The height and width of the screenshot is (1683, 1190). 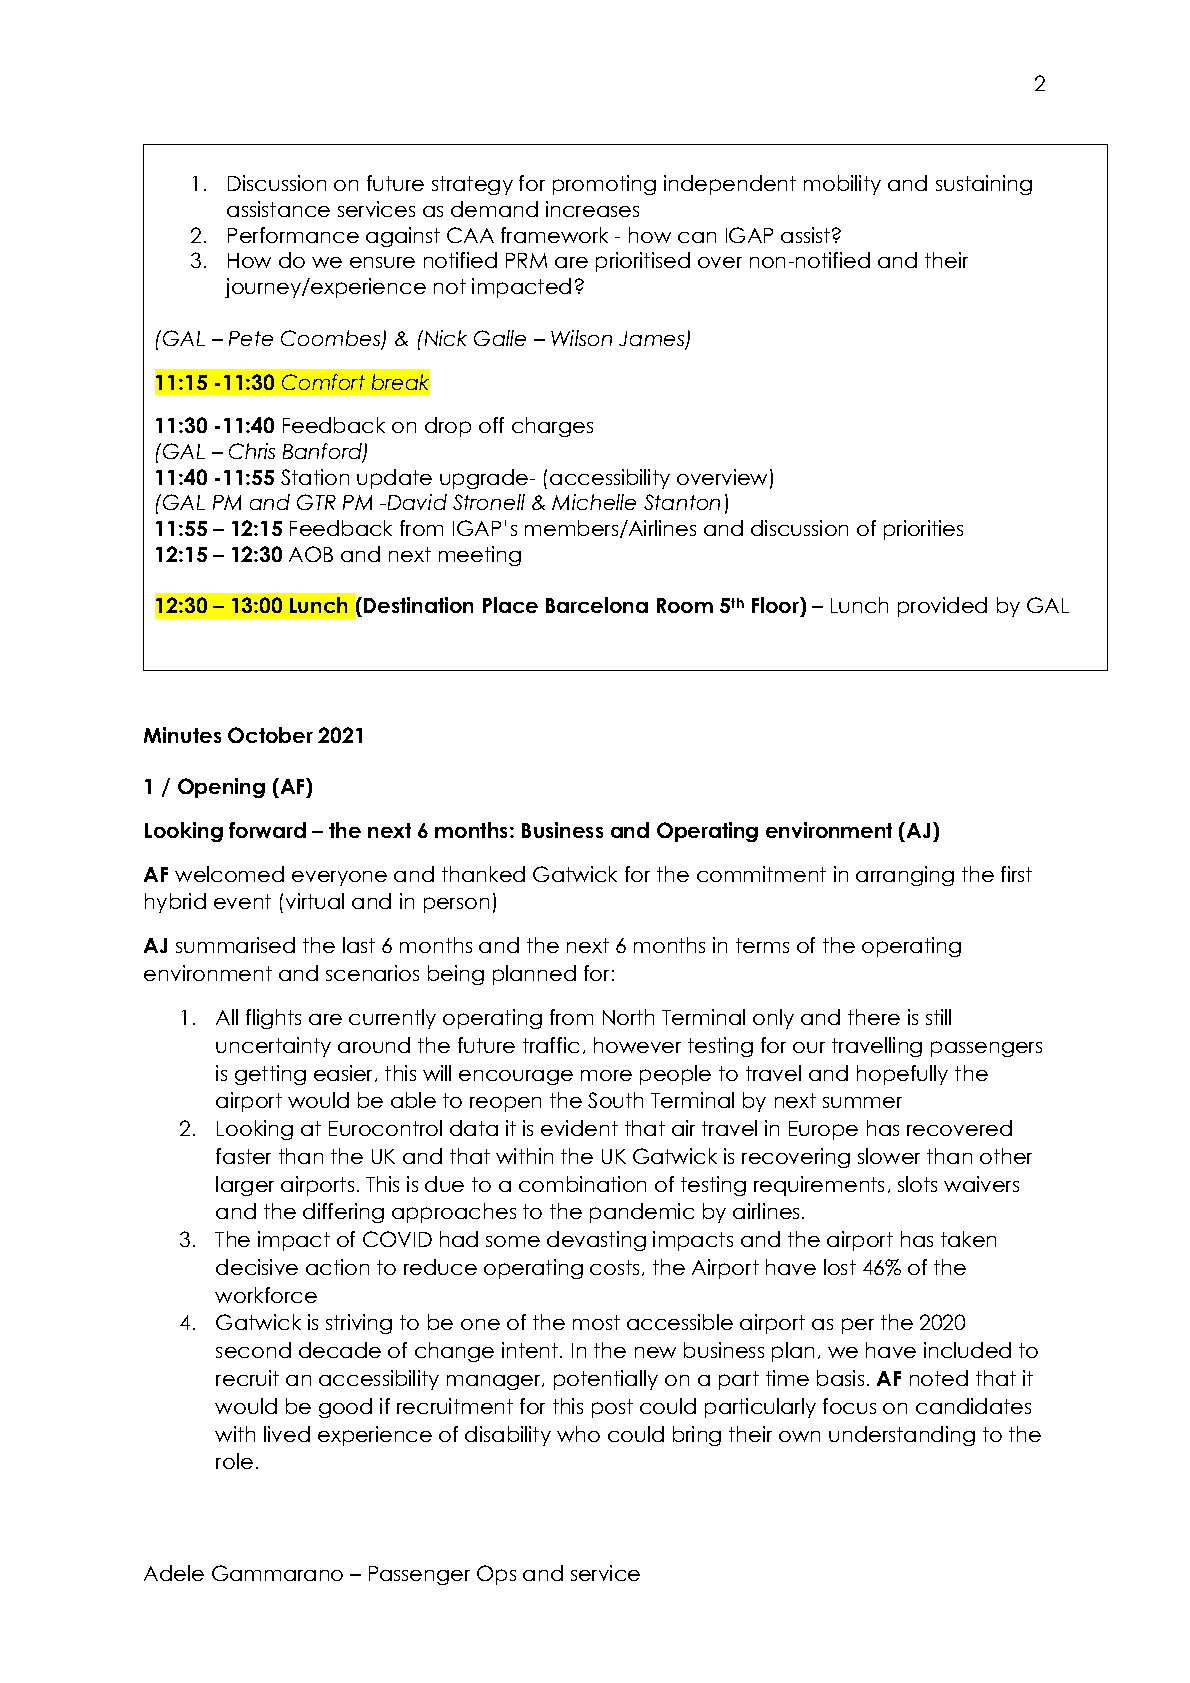 What do you see at coordinates (984, 185) in the screenshot?
I see `sustaining` at bounding box center [984, 185].
